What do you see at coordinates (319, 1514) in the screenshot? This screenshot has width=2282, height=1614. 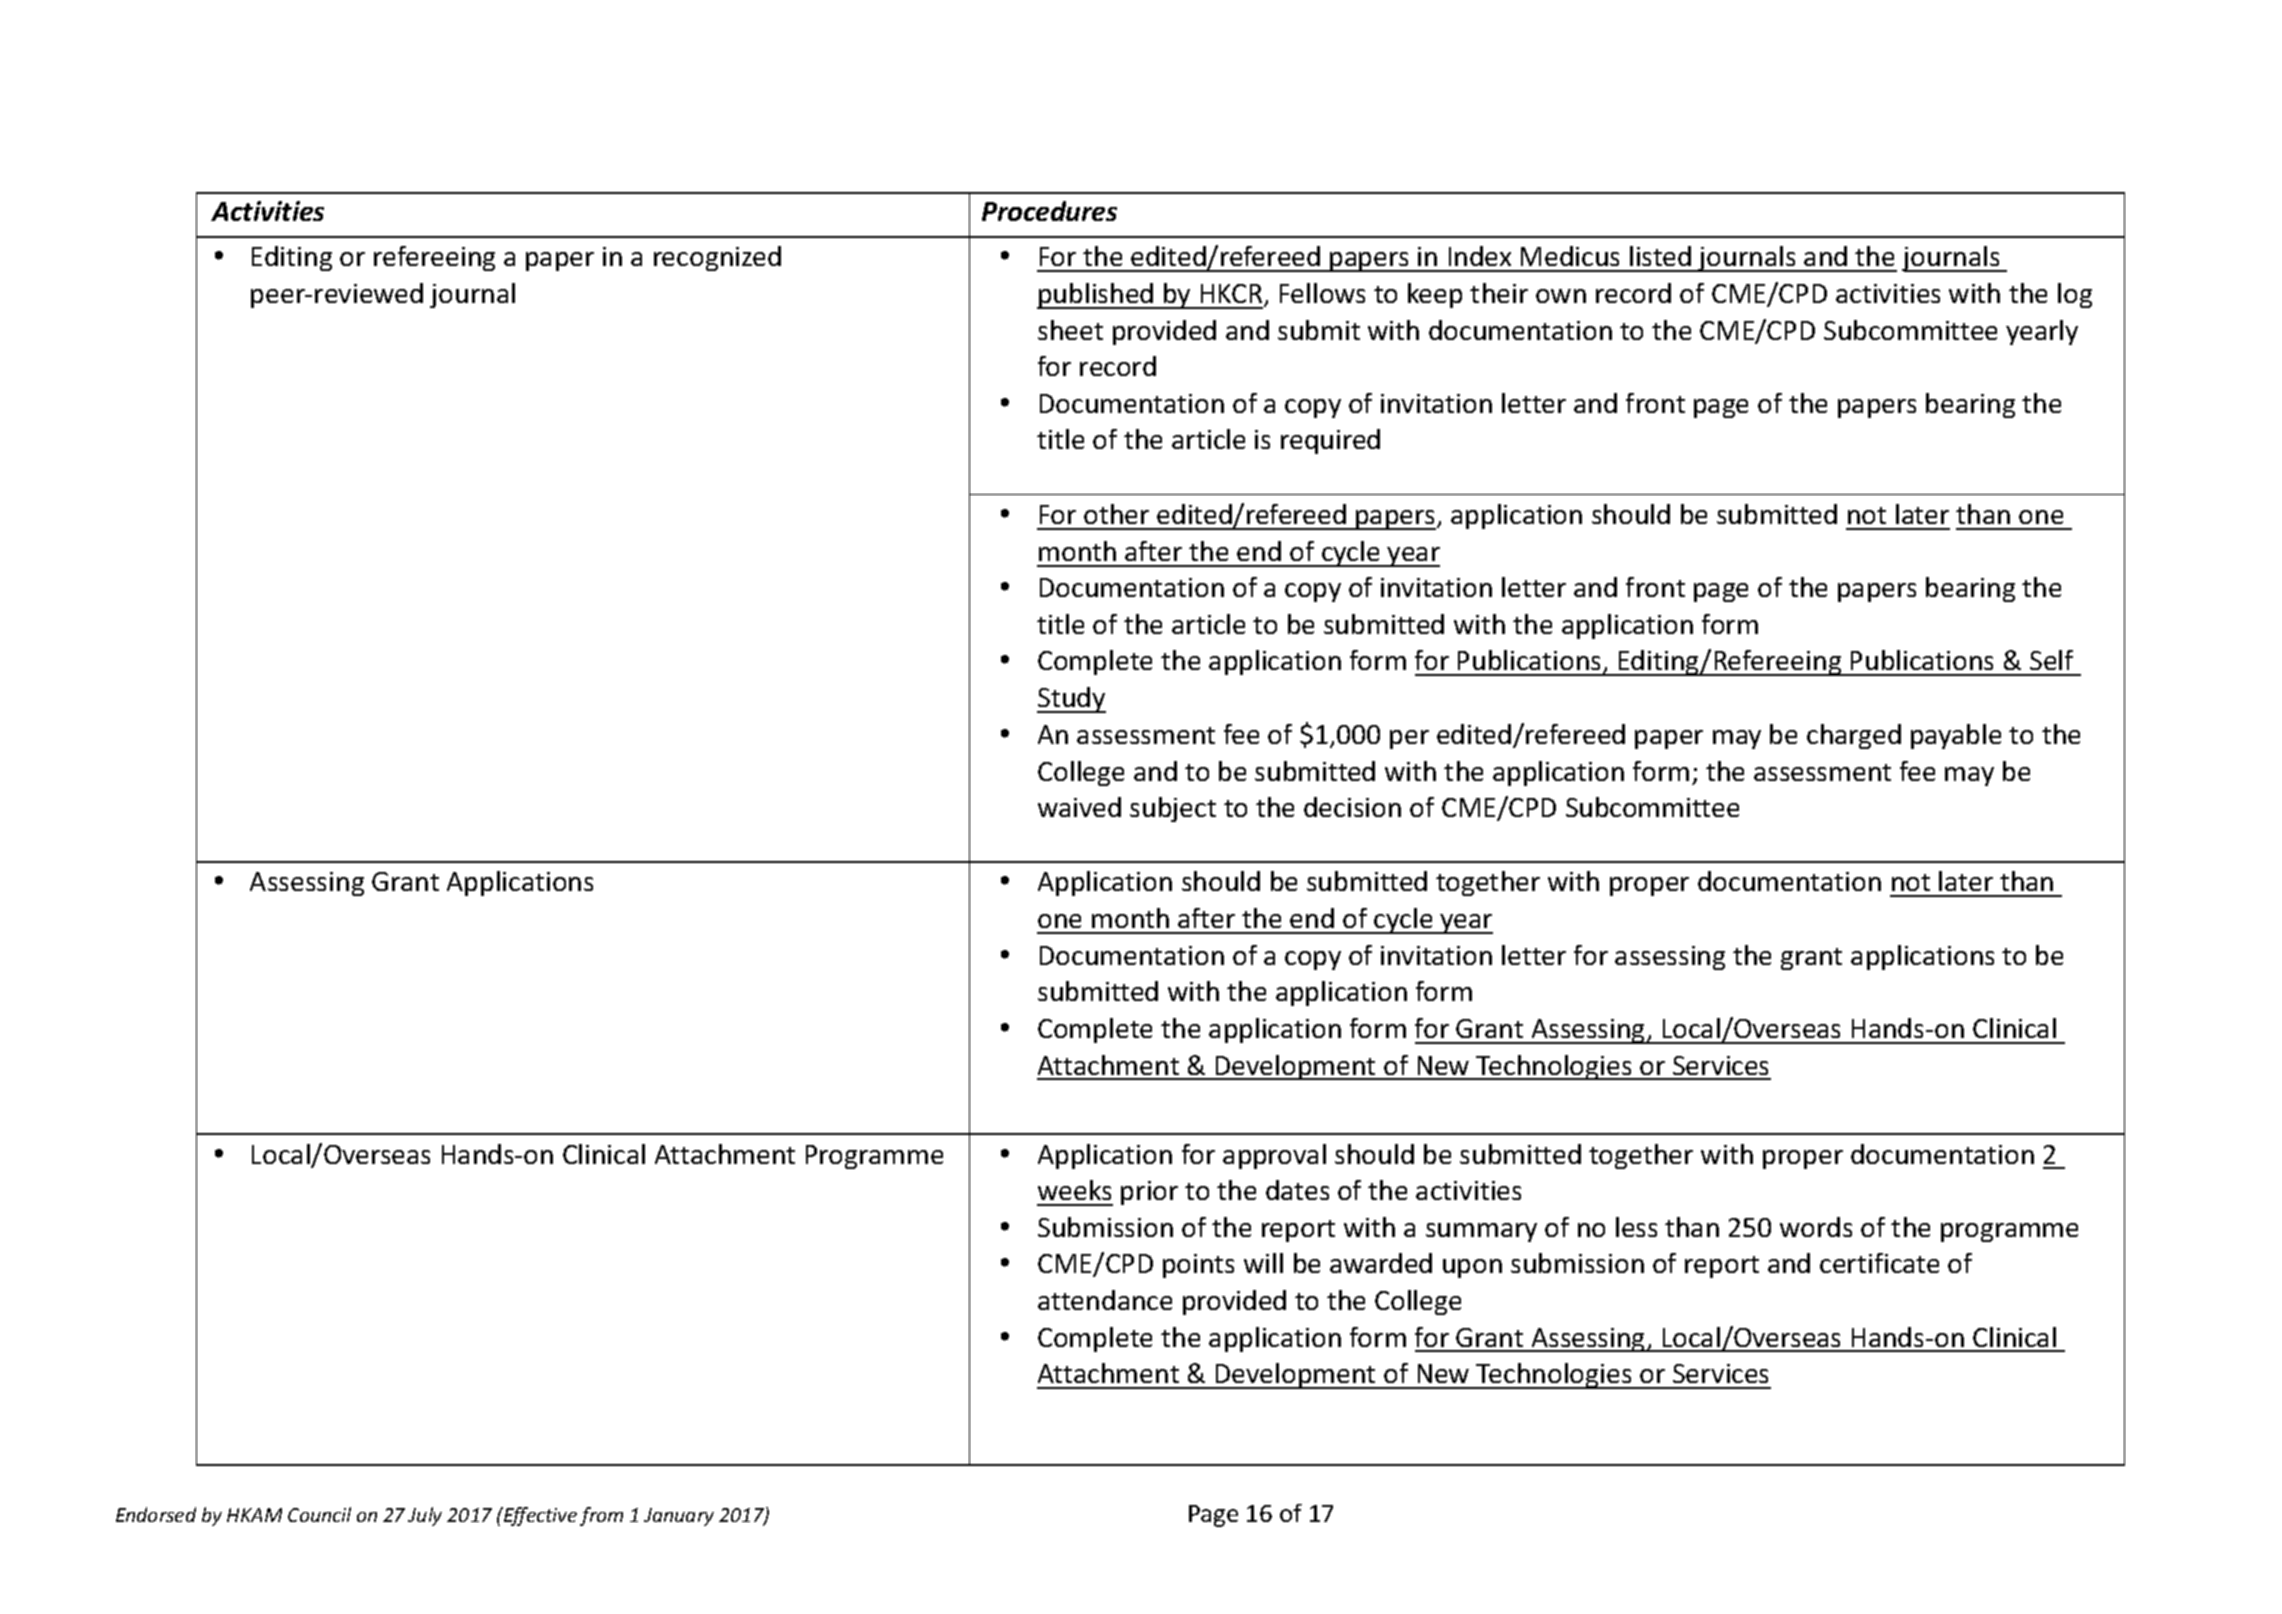 I see `Council` at bounding box center [319, 1514].
